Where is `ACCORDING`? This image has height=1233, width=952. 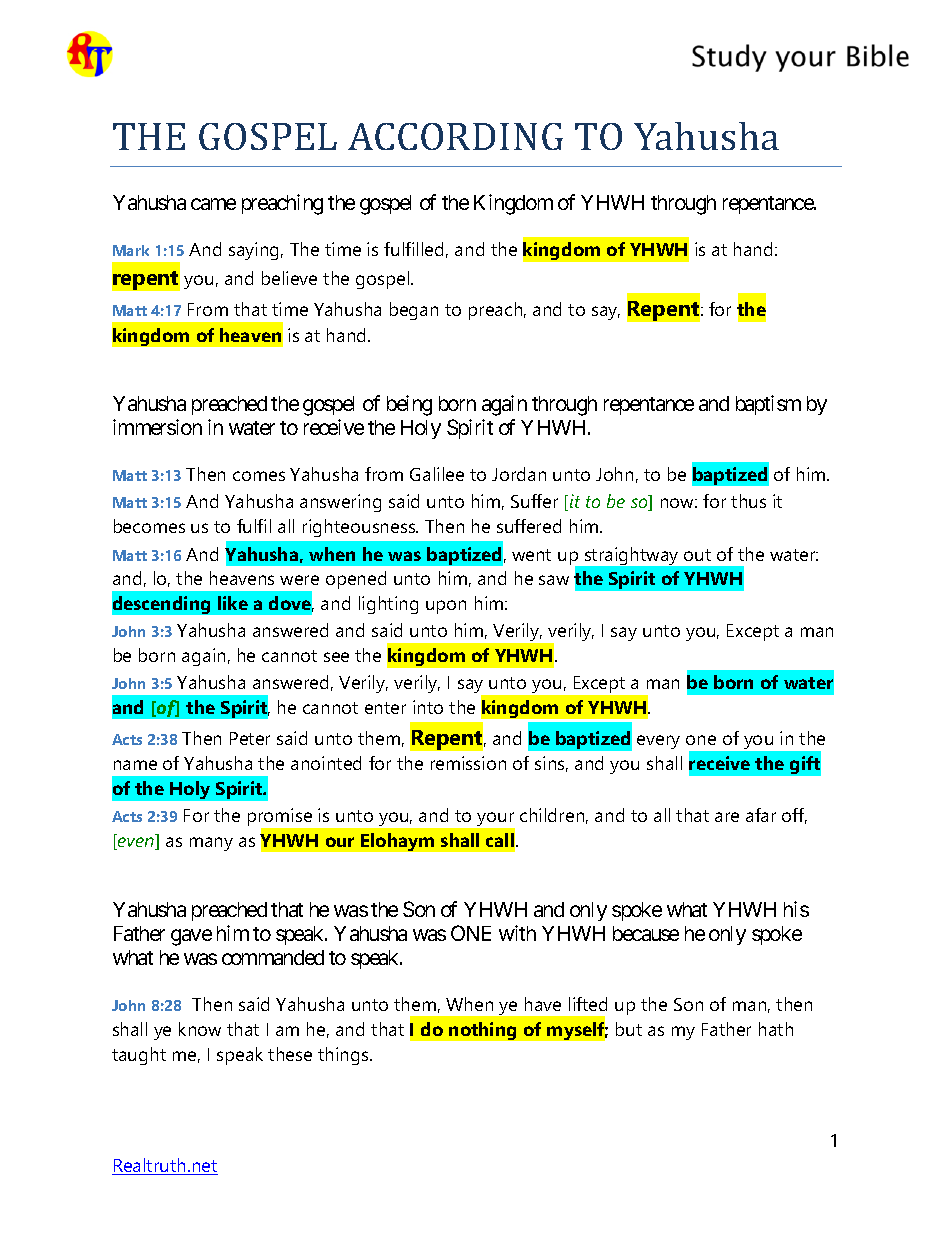
ACCORDING is located at coordinates (455, 136).
